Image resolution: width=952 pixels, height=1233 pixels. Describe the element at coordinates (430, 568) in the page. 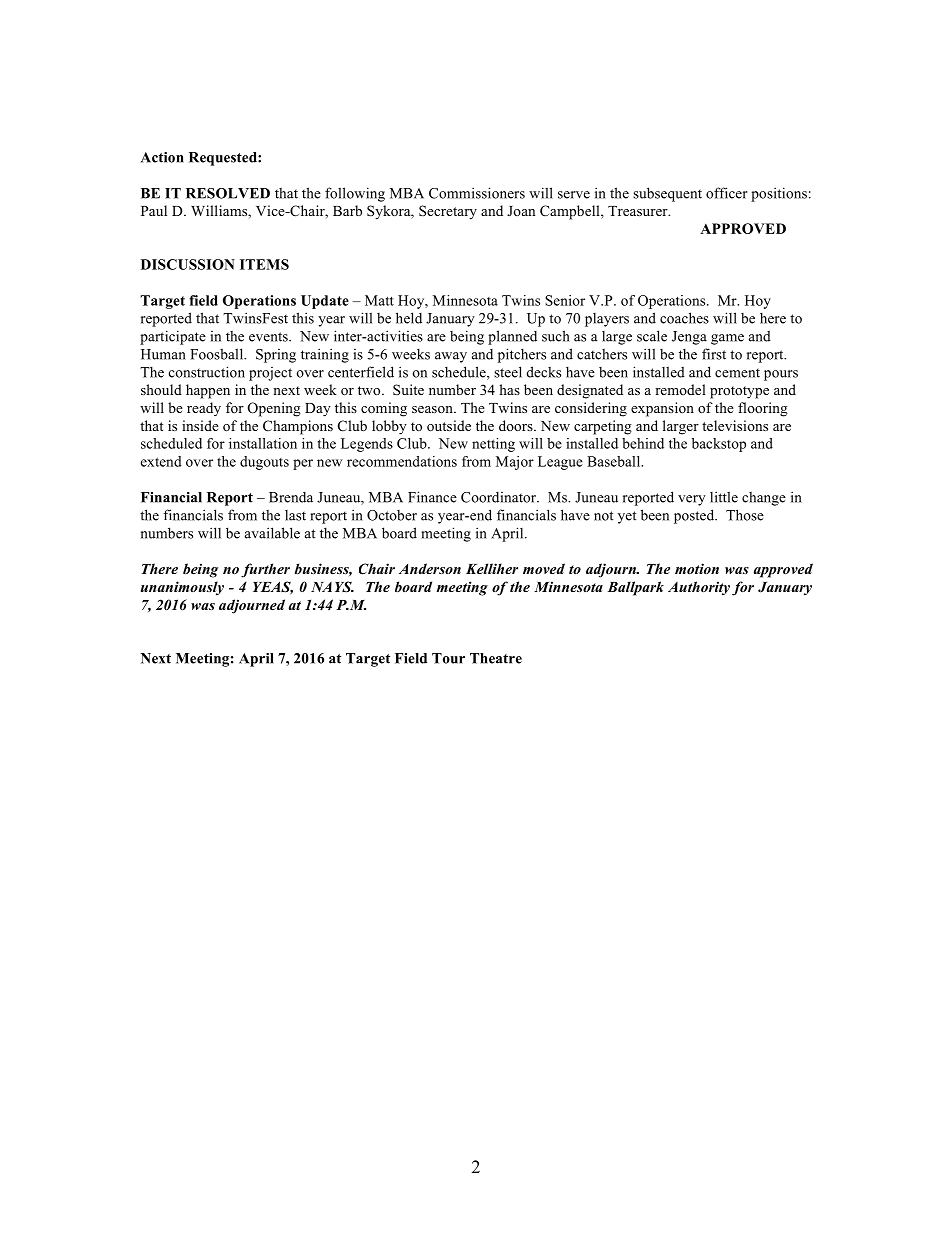

I see `Anderson` at that location.
